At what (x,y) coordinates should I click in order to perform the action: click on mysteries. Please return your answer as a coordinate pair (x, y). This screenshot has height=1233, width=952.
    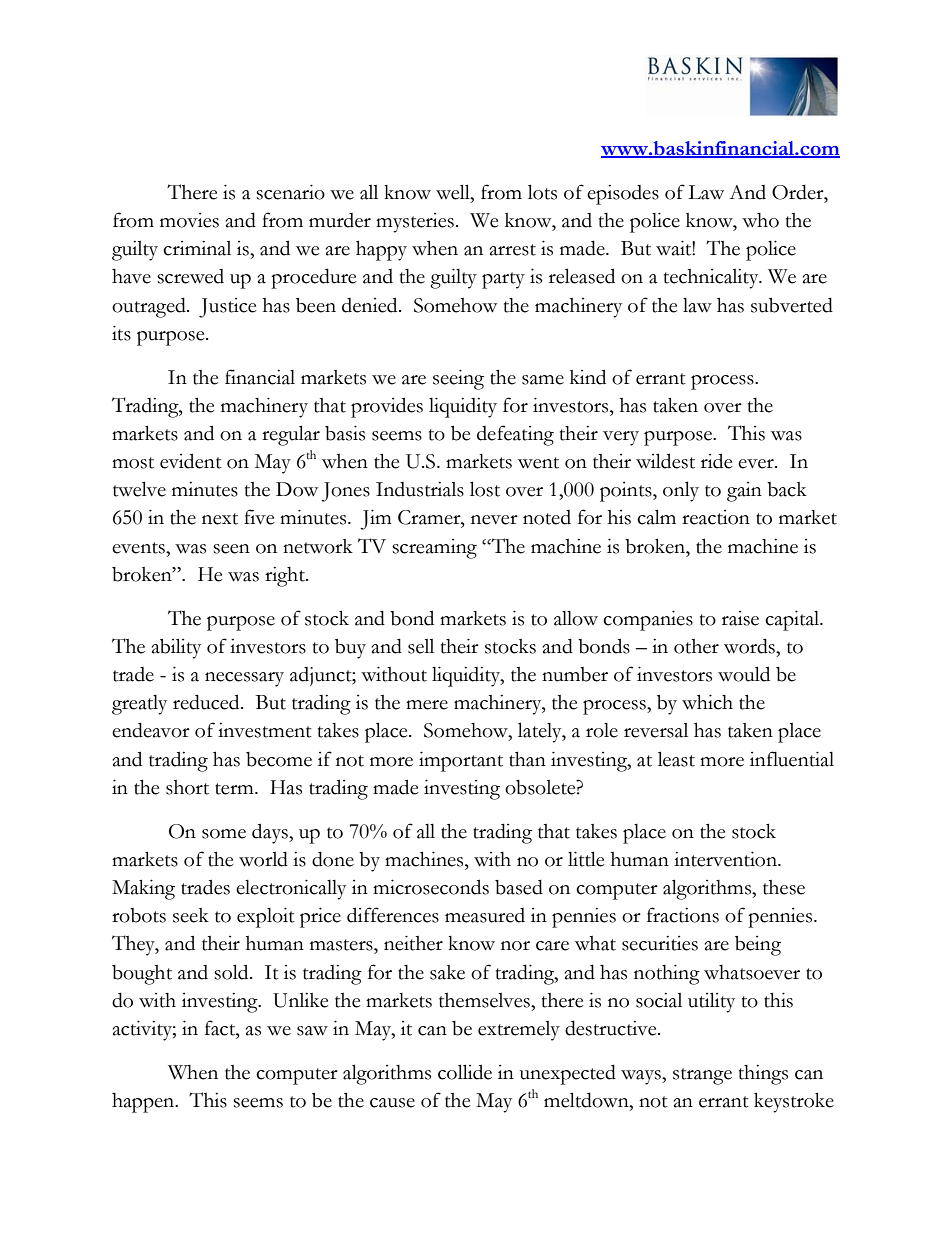
    Looking at the image, I should click on (415, 223).
